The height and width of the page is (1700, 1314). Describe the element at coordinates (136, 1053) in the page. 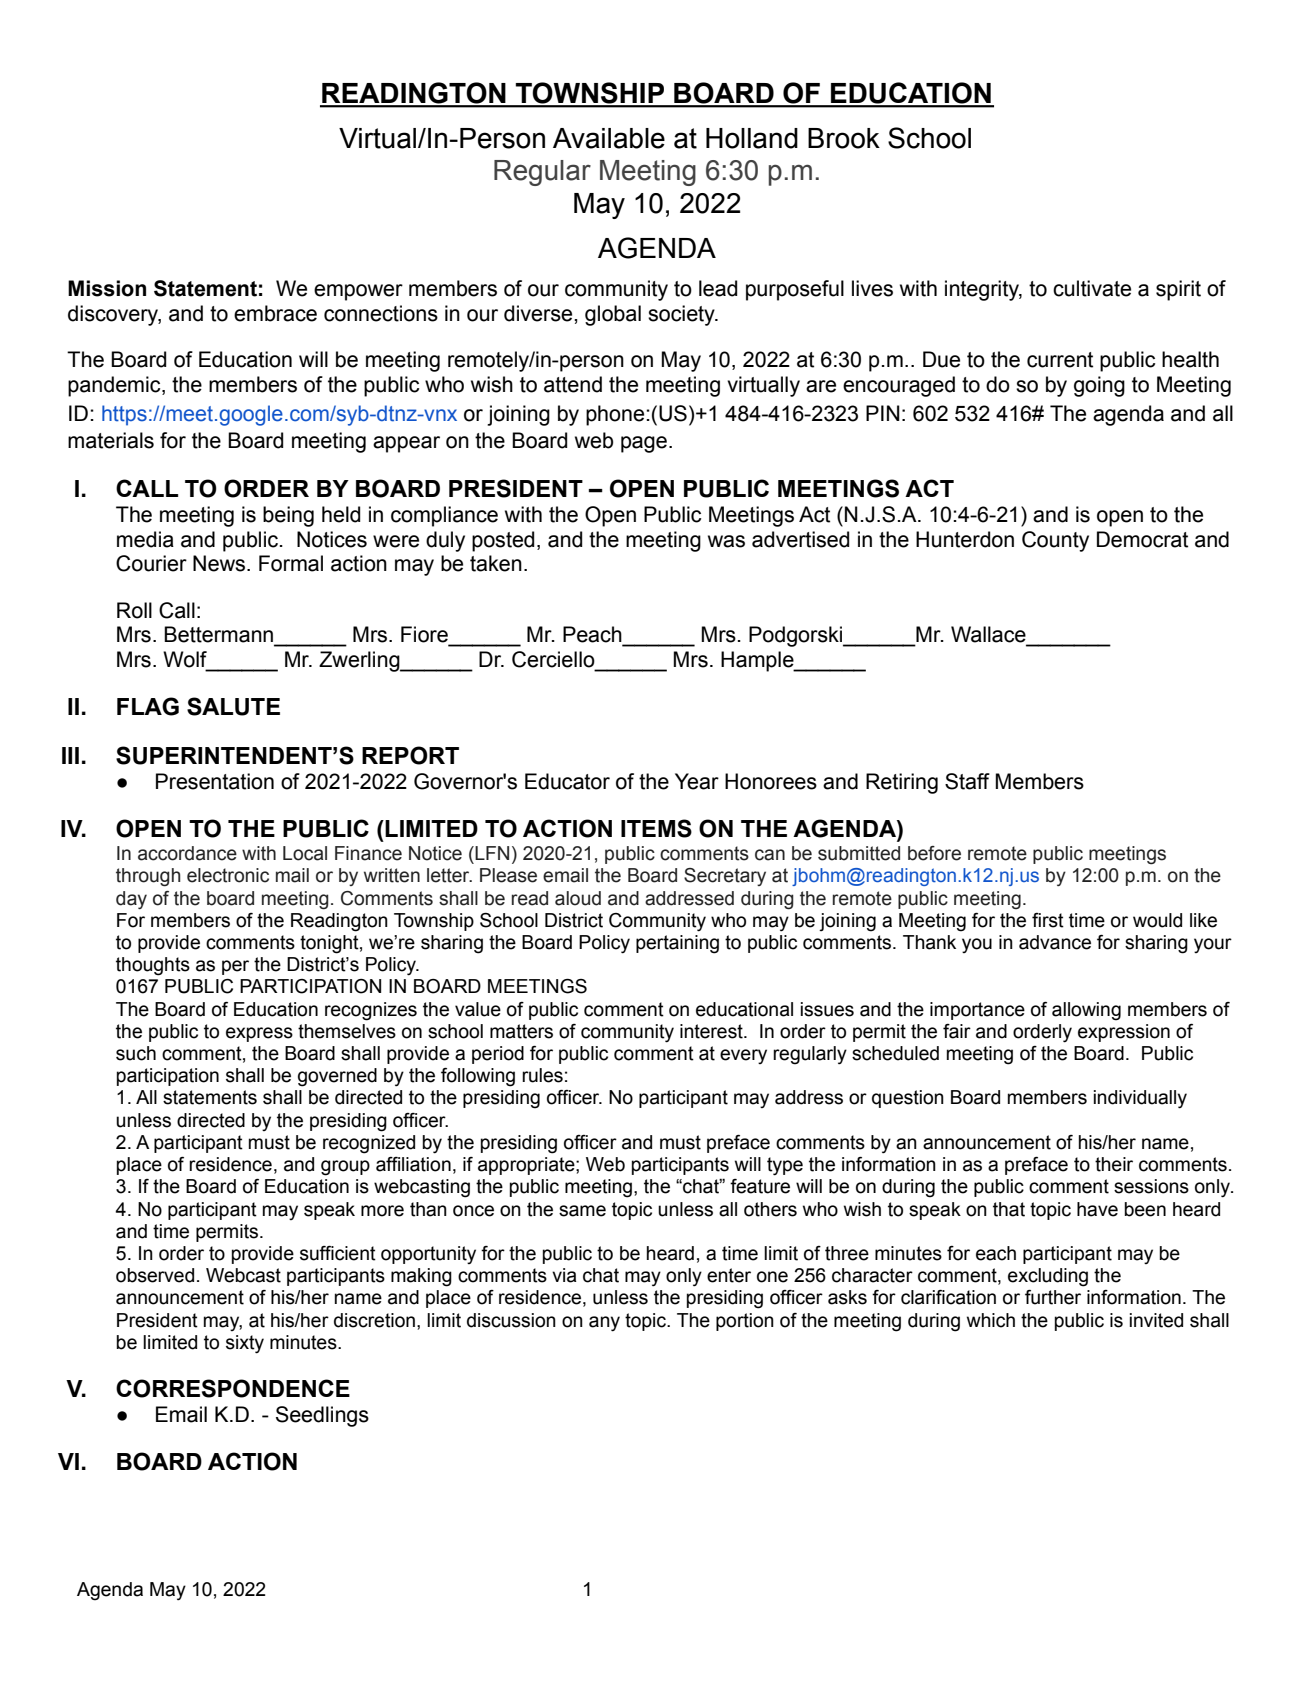

I see `such` at that location.
